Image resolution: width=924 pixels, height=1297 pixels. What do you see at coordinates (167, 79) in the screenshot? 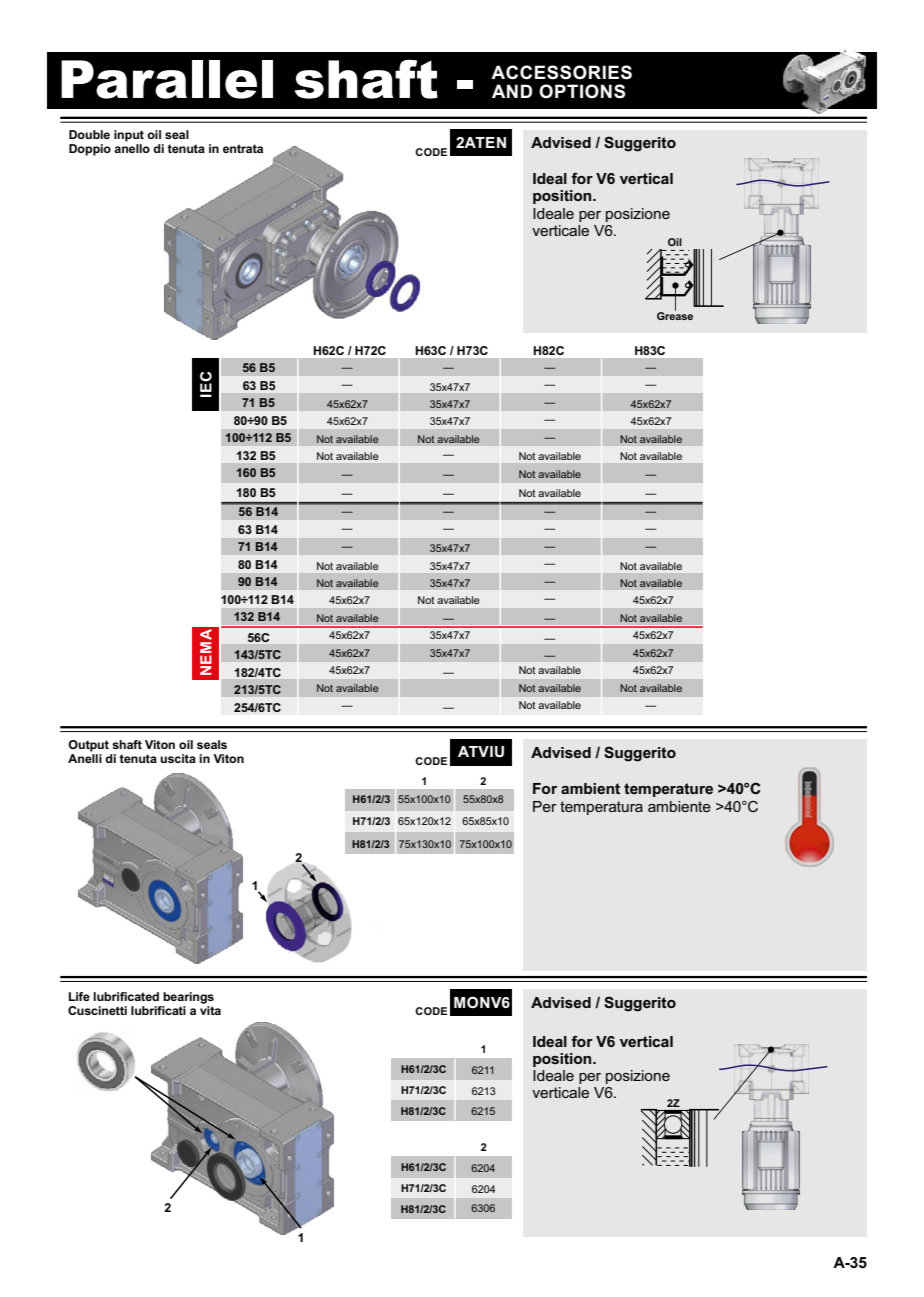
I see `Parallel` at bounding box center [167, 79].
